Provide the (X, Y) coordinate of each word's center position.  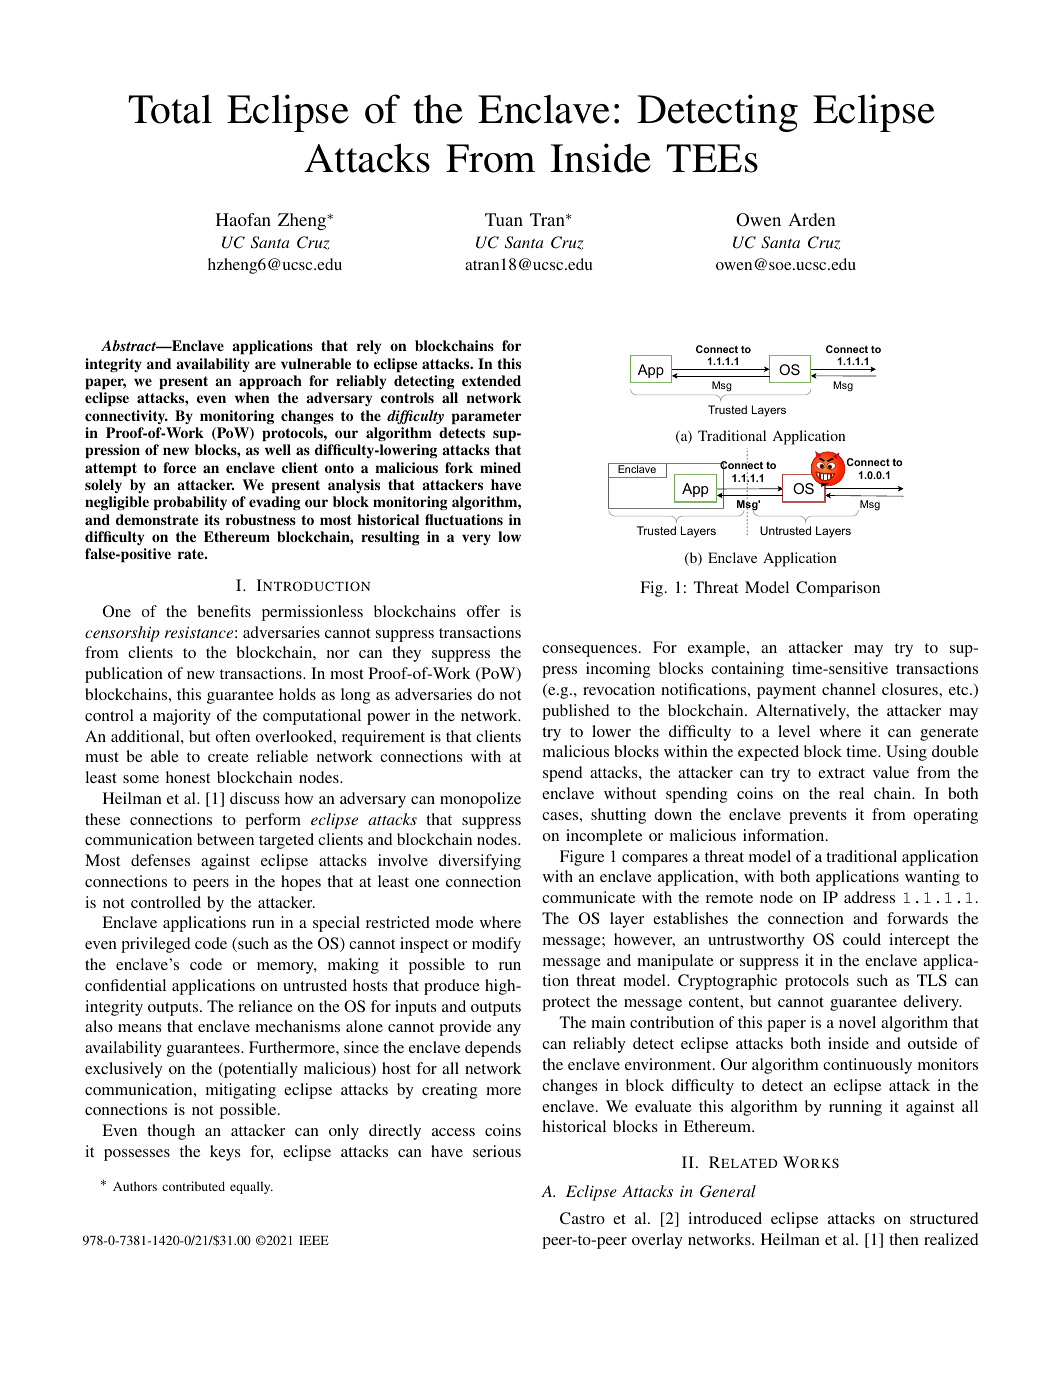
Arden (812, 219)
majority (182, 717)
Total (170, 109)
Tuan (504, 219)
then (904, 1239)
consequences (589, 651)
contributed (193, 1186)
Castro (582, 1218)
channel (849, 689)
